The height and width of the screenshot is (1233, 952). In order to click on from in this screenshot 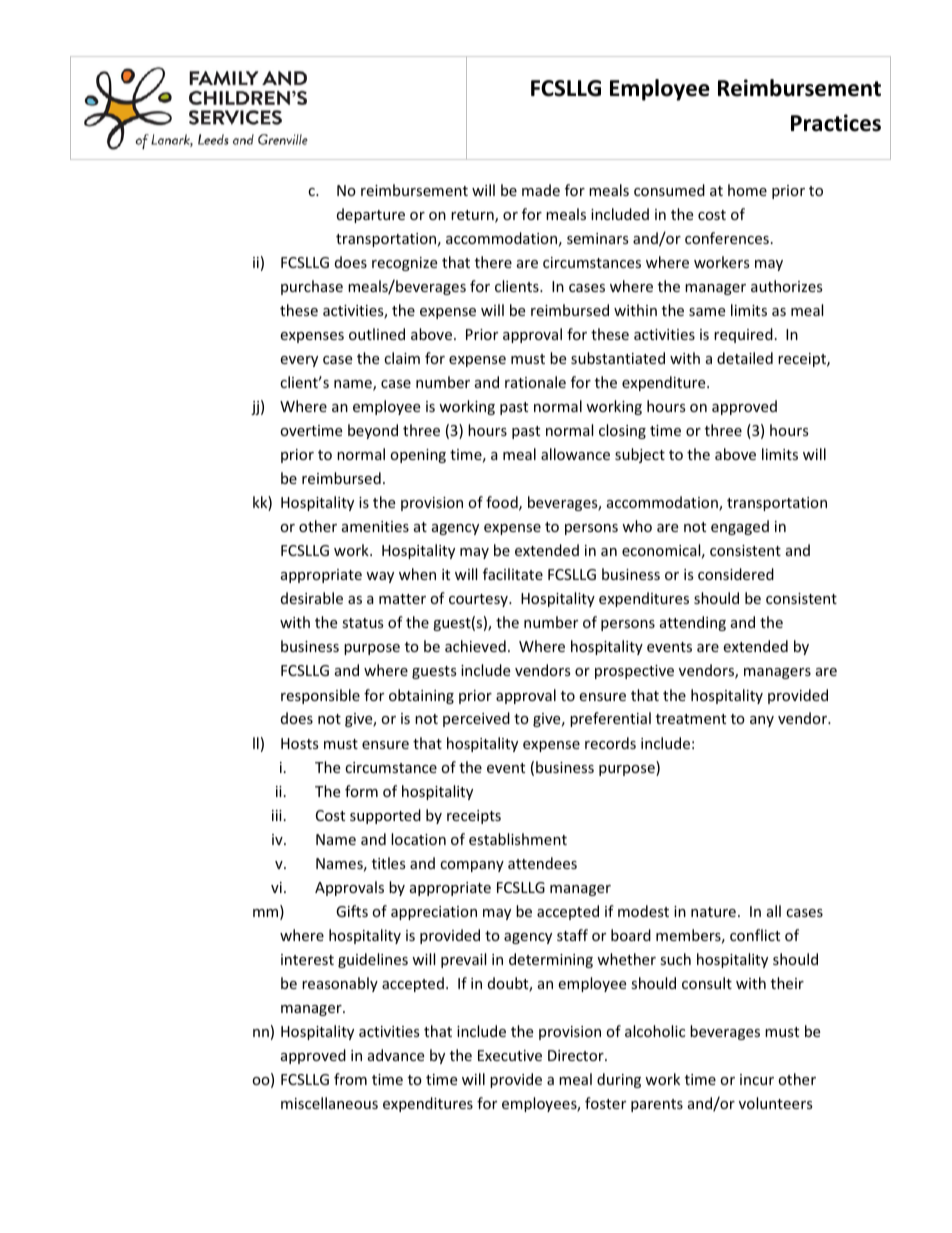, I will do `click(350, 1079)`.
